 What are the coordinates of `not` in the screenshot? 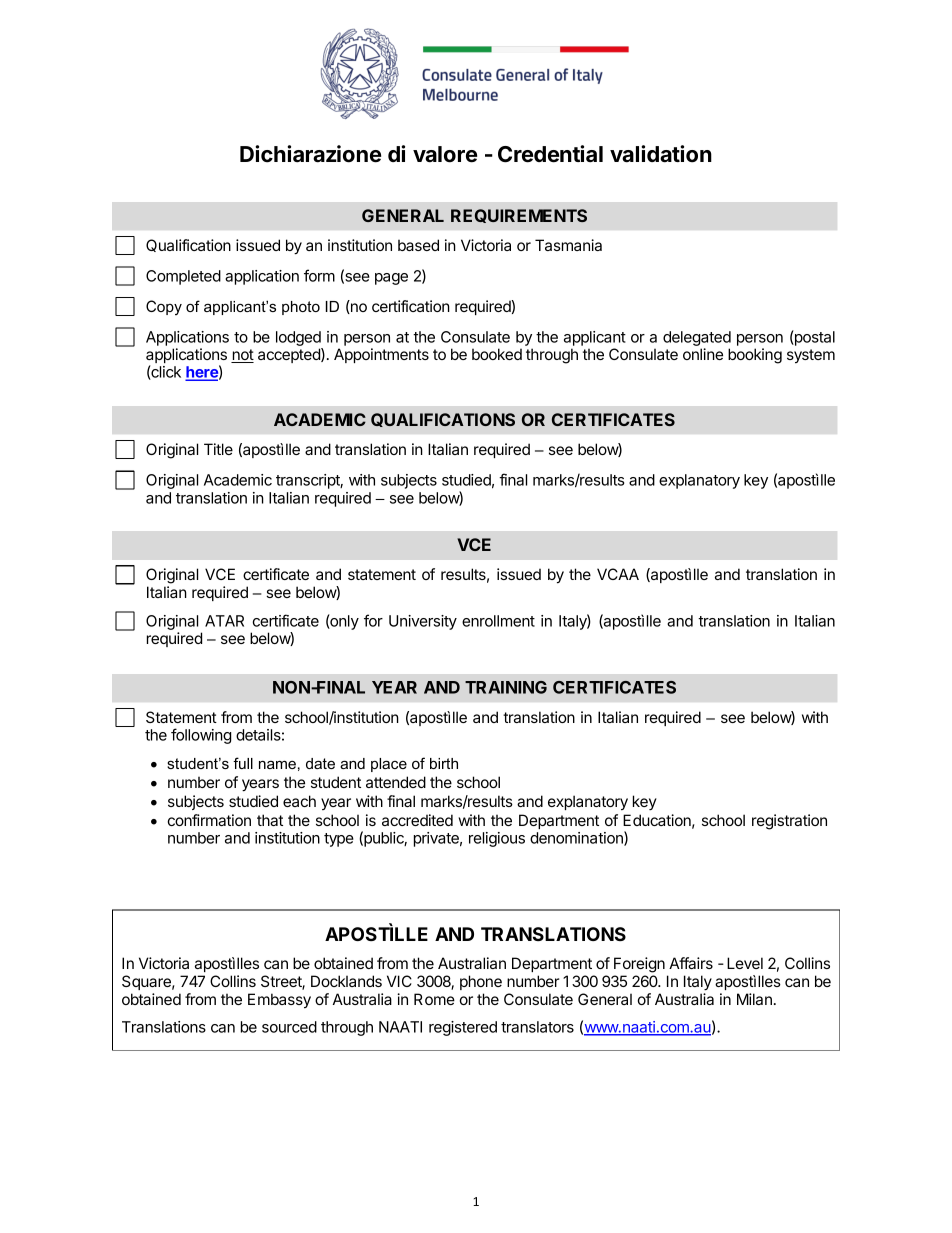 It's located at (242, 356).
